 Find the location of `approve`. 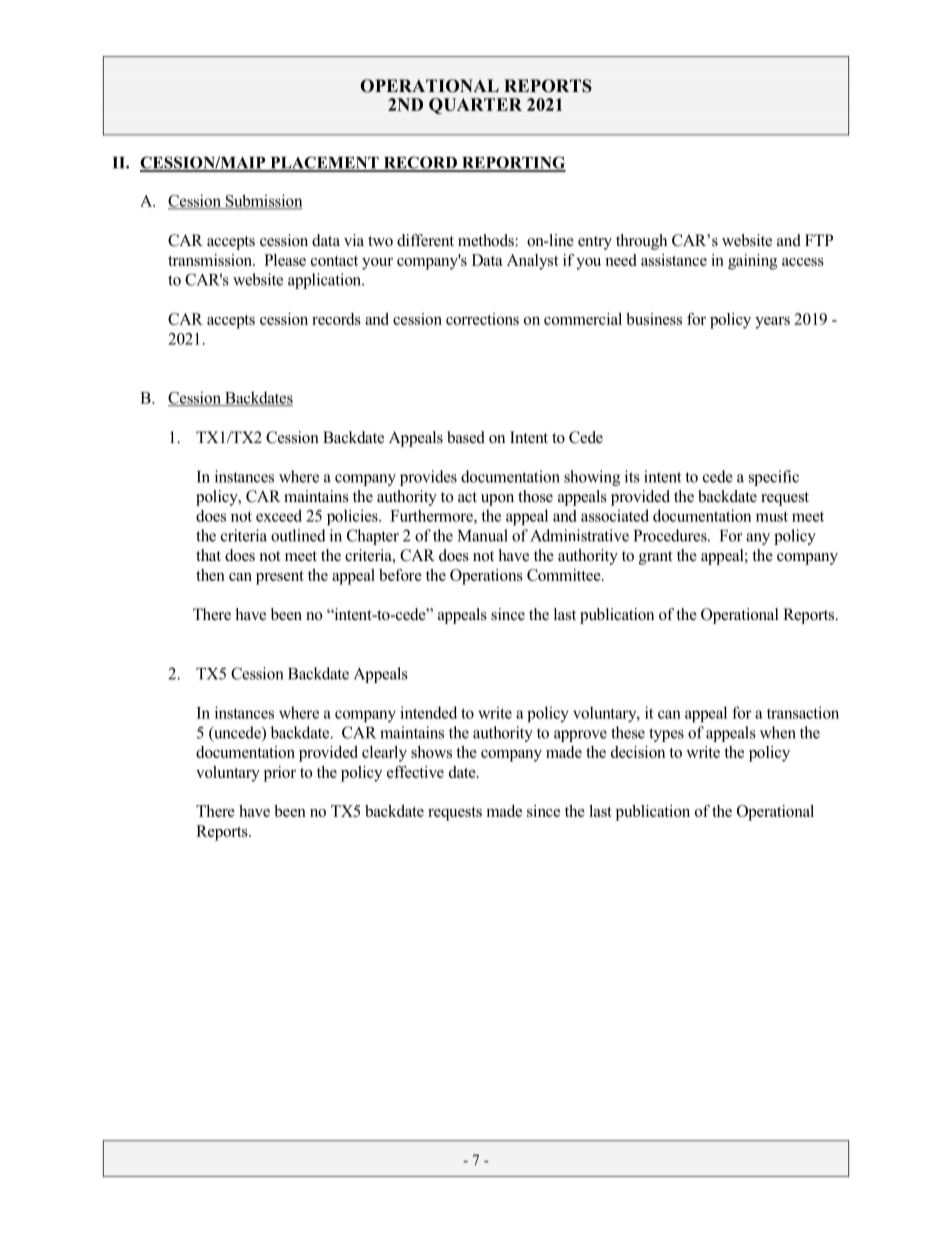

approve is located at coordinates (580, 736).
